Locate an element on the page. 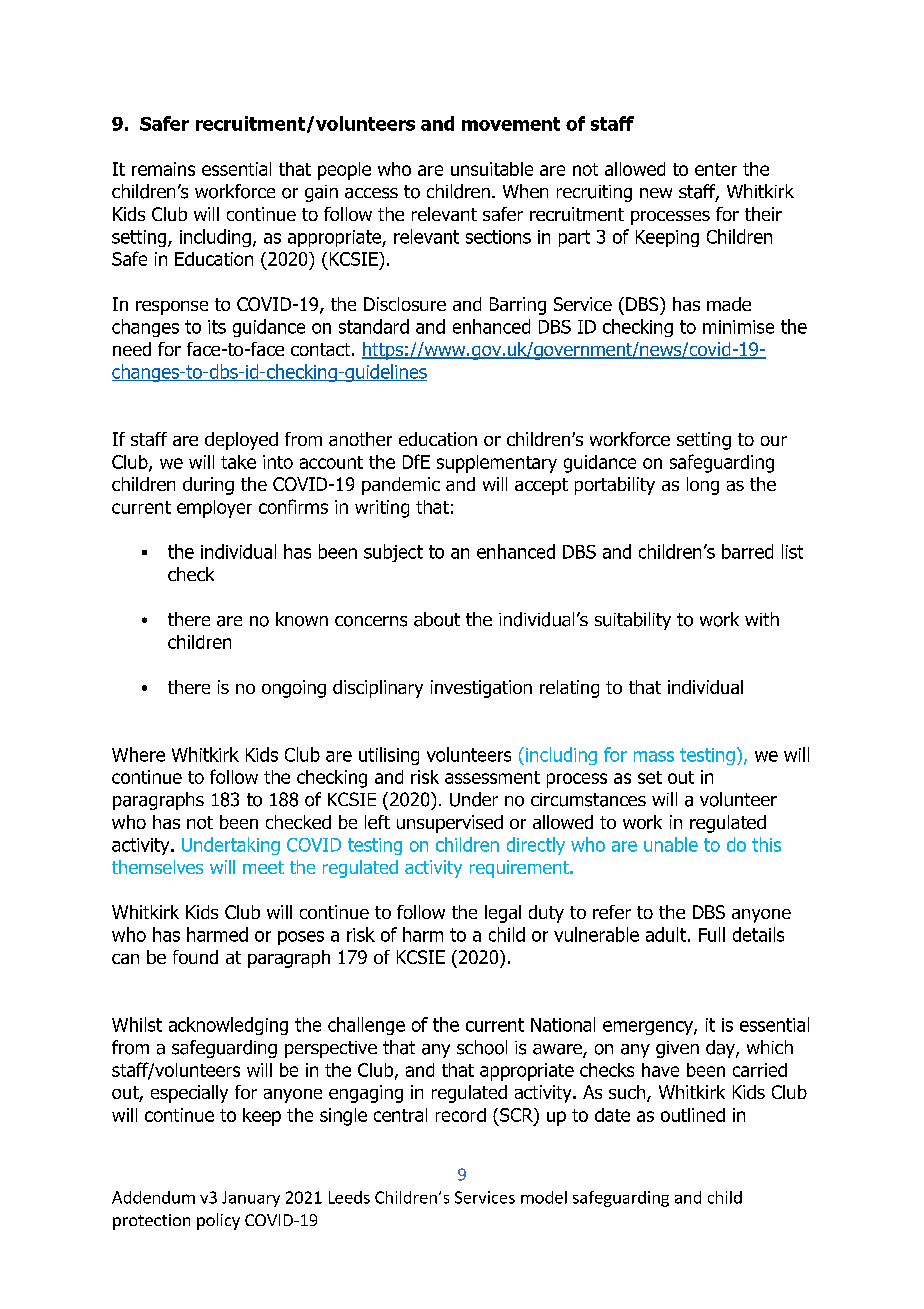  outlined is located at coordinates (693, 1115).
